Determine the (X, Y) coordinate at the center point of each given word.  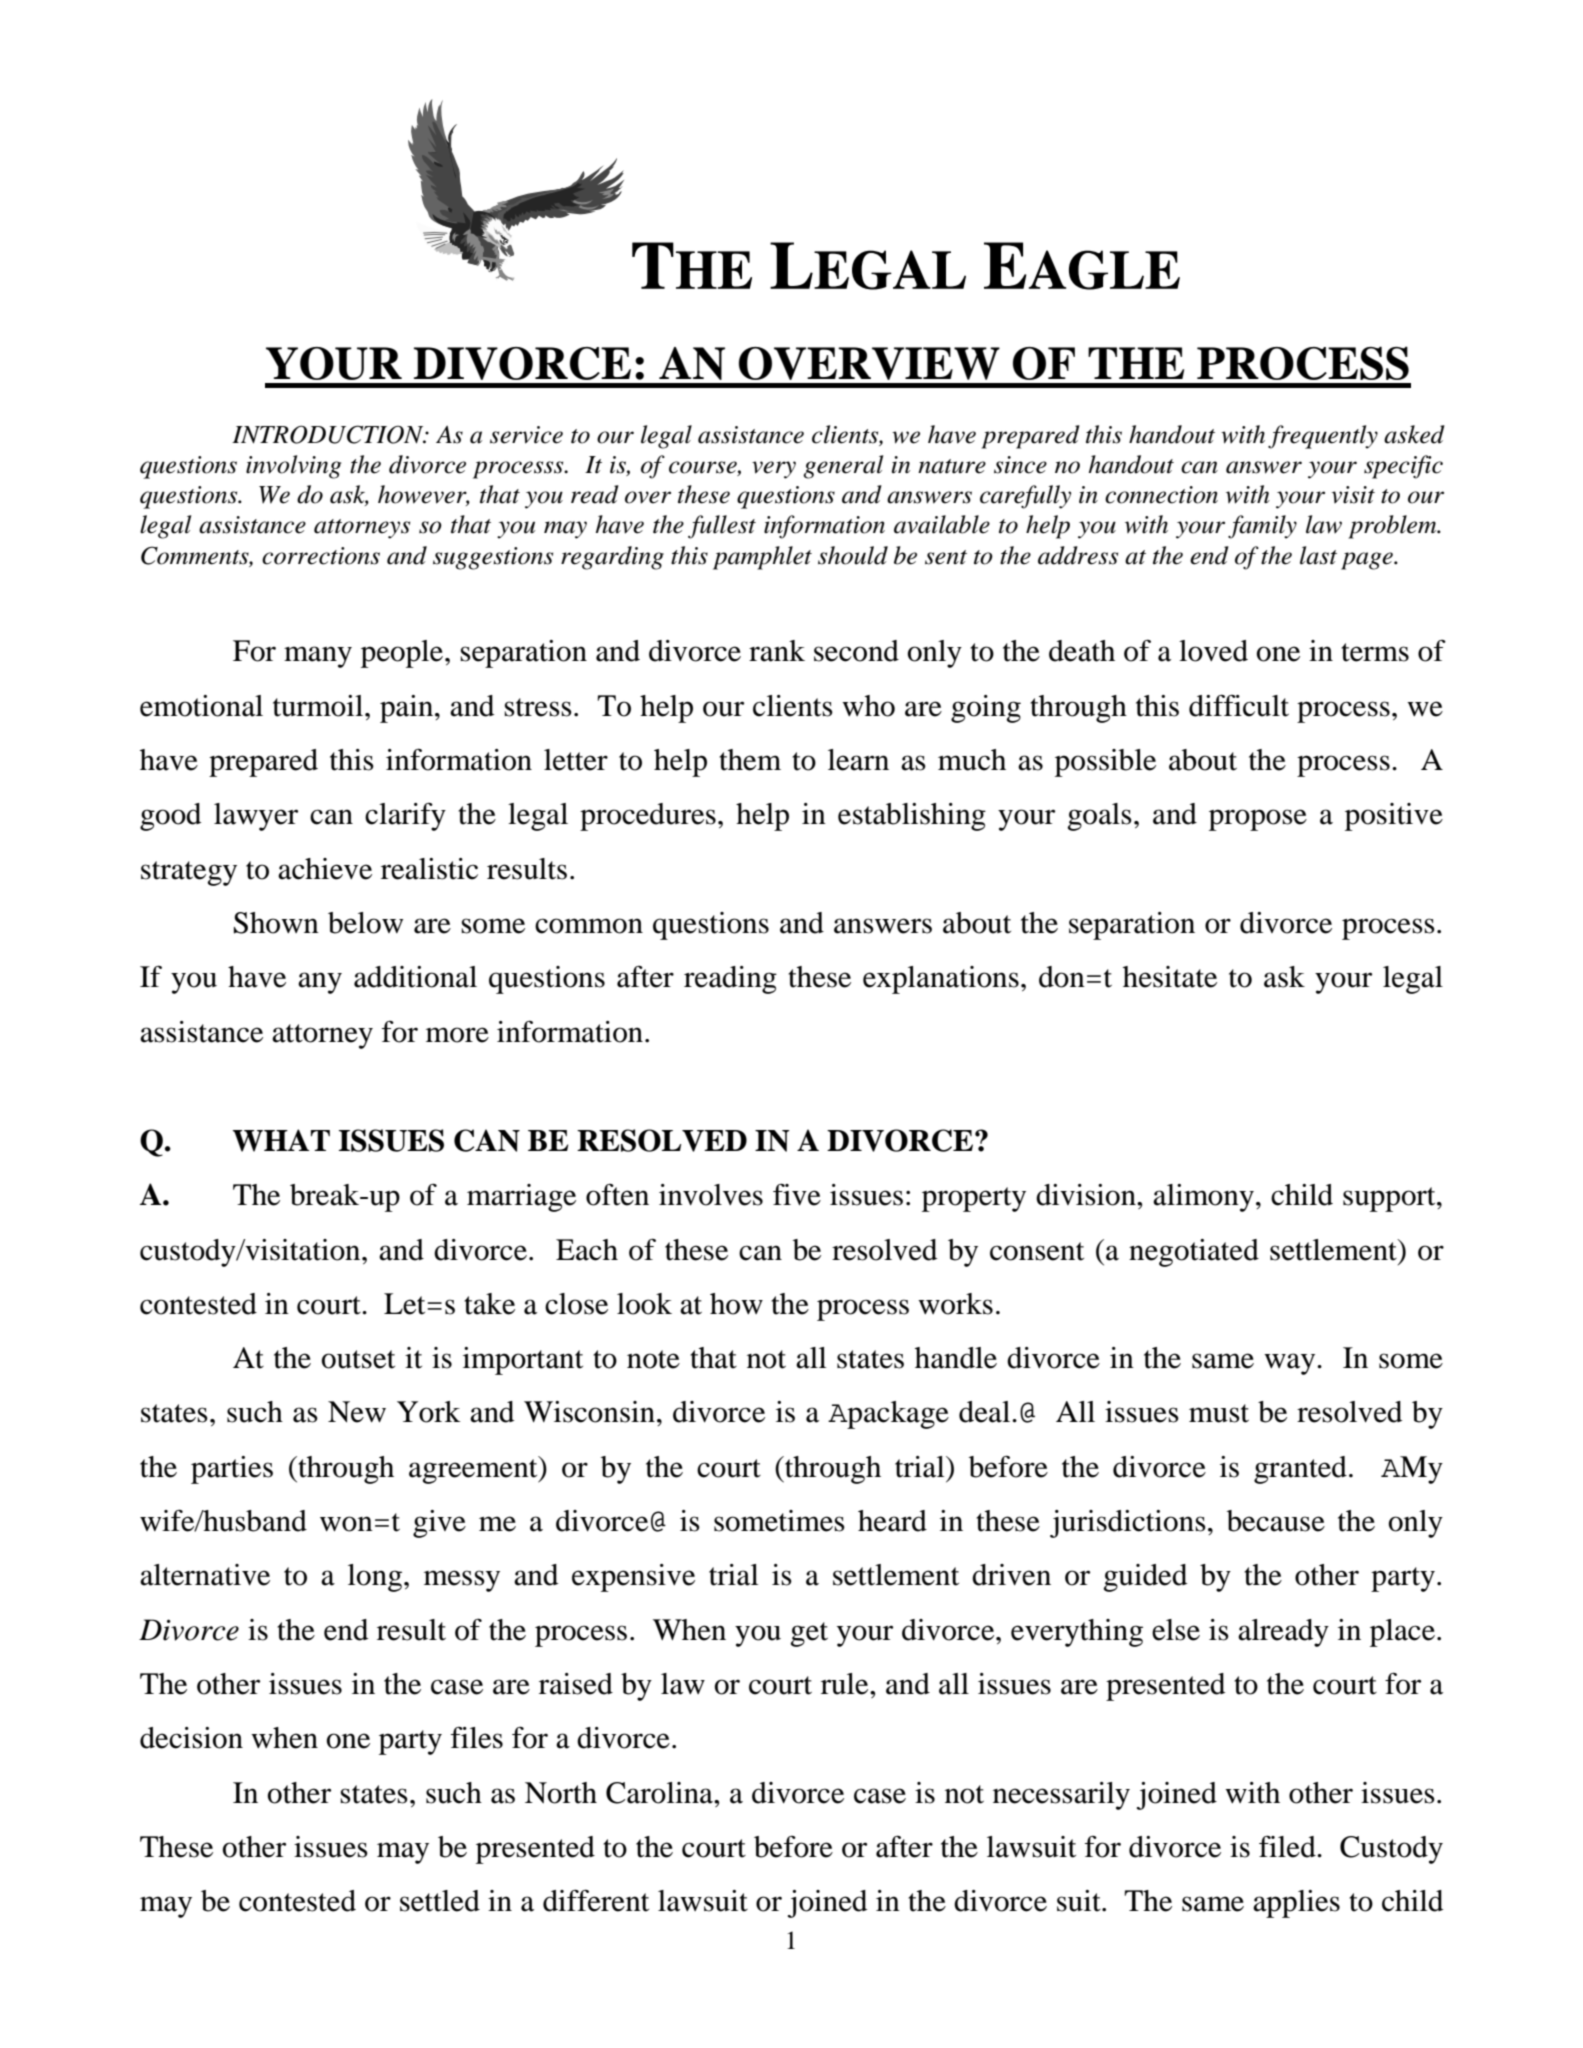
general (843, 467)
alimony (1203, 1198)
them (750, 760)
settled (440, 1901)
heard (892, 1521)
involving (293, 467)
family (1262, 527)
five (797, 1194)
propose (1258, 820)
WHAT (281, 1140)
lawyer (256, 817)
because (1276, 1521)
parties (232, 1470)
